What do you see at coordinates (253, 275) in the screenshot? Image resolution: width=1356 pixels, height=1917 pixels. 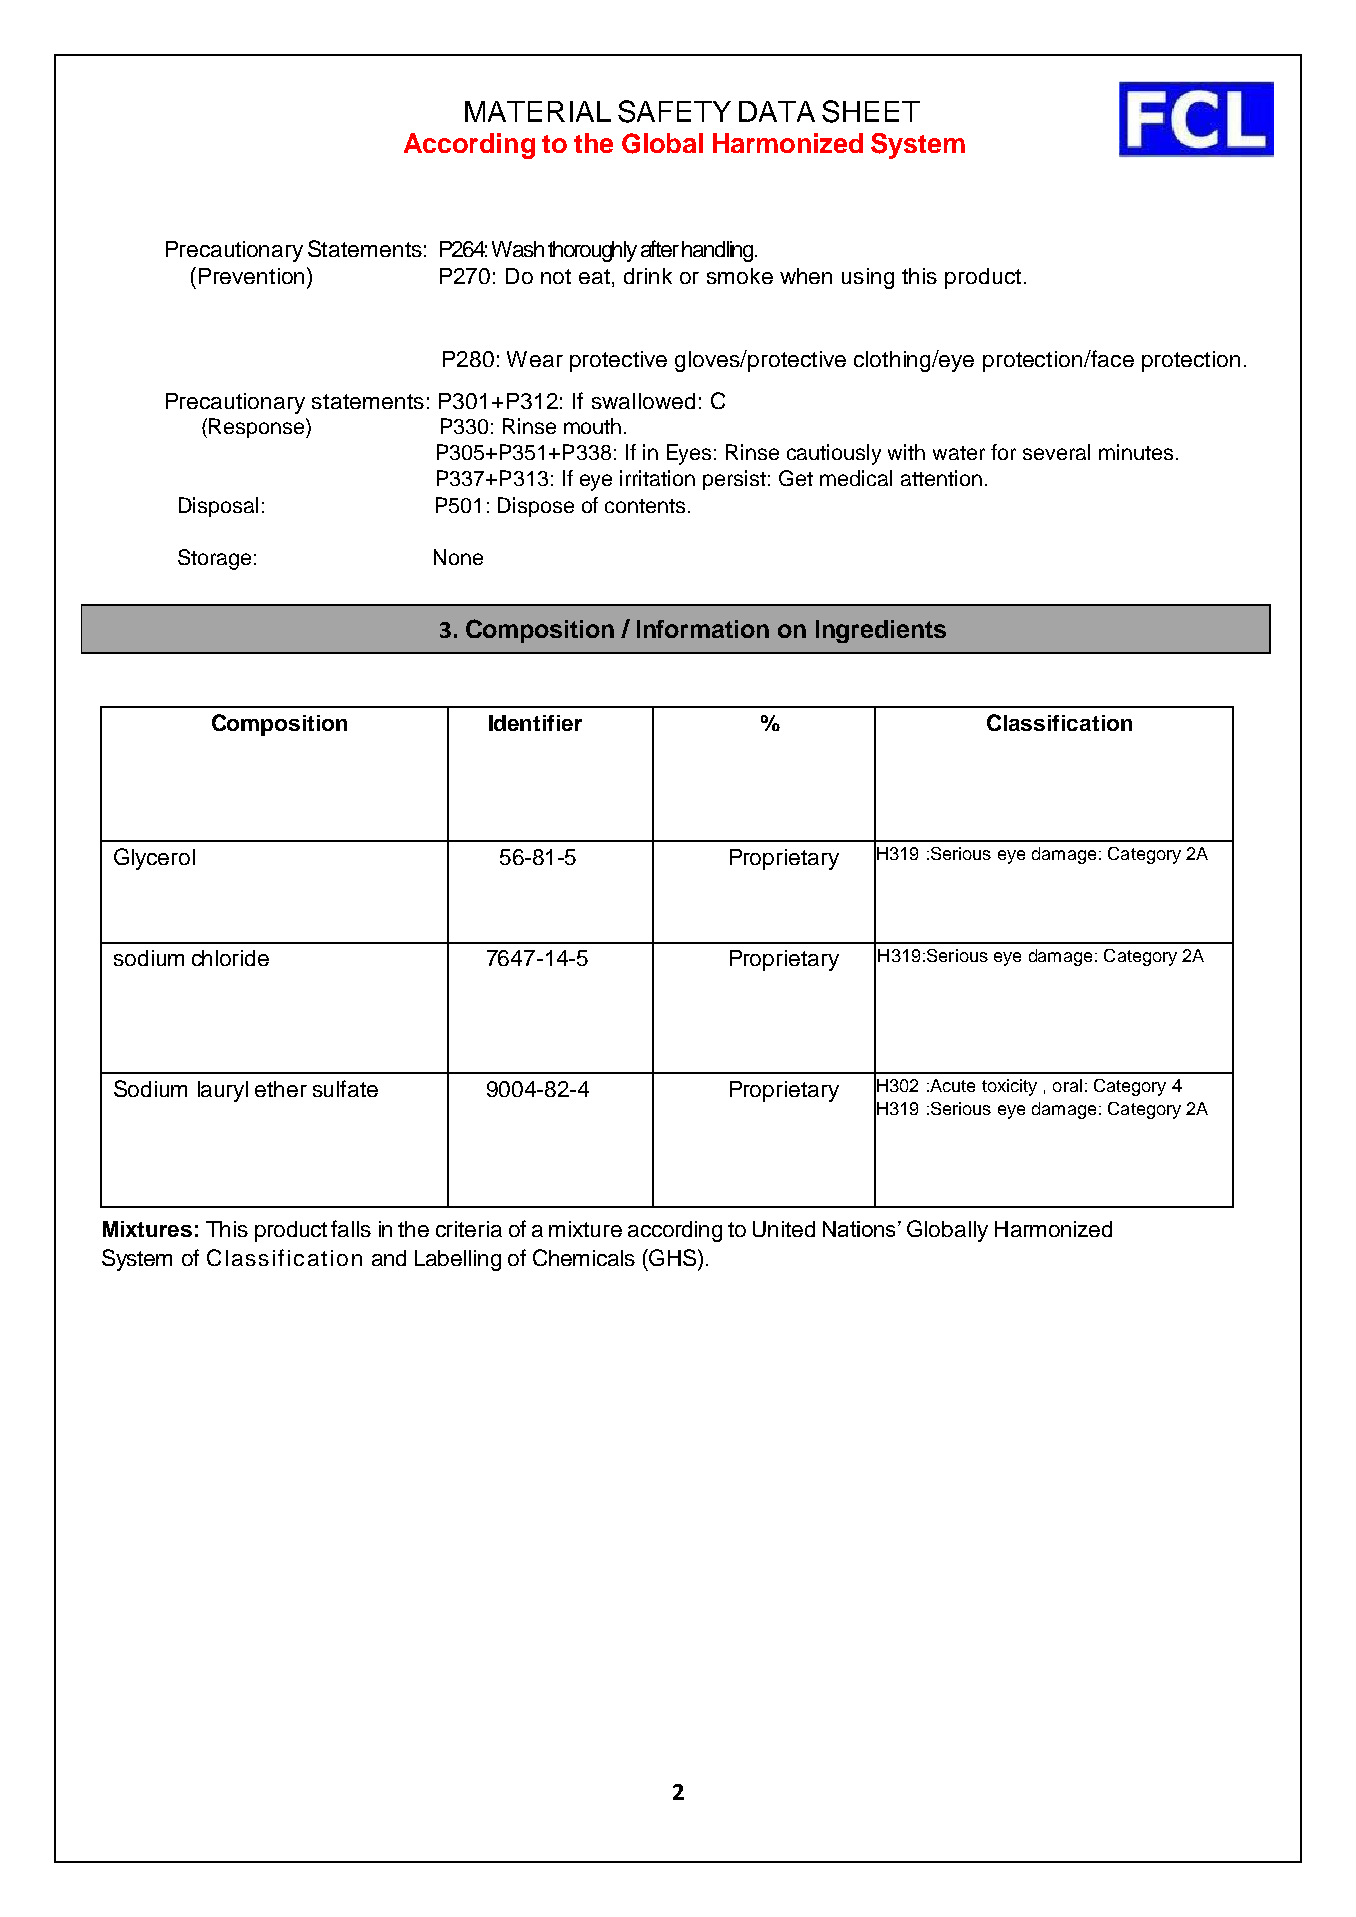 I see `Prevention` at bounding box center [253, 275].
